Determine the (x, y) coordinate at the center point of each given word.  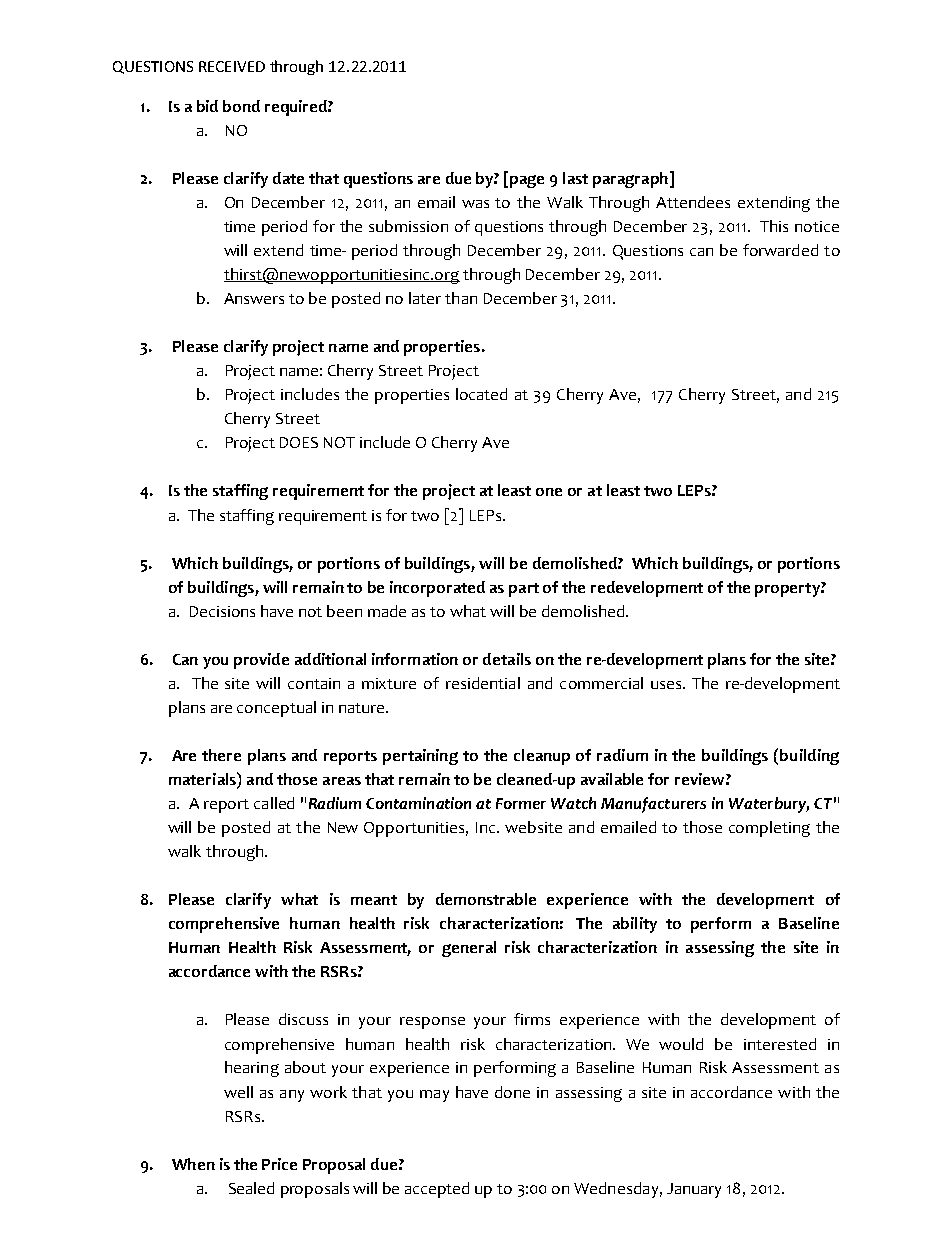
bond (241, 106)
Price (279, 1164)
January (694, 1190)
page (527, 181)
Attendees (693, 202)
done (512, 1092)
